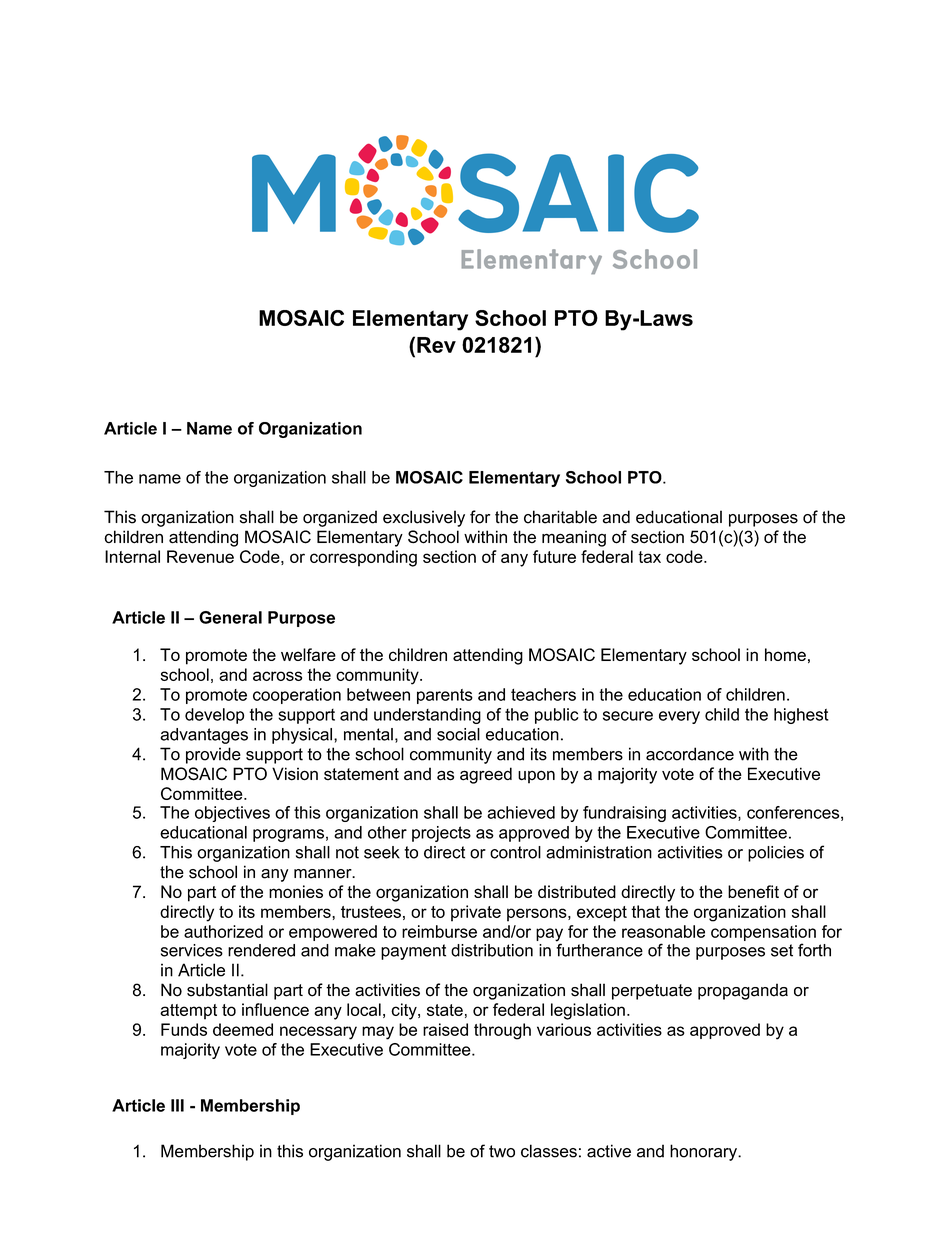 Image resolution: width=952 pixels, height=1233 pixels. I want to click on substantial, so click(227, 990).
